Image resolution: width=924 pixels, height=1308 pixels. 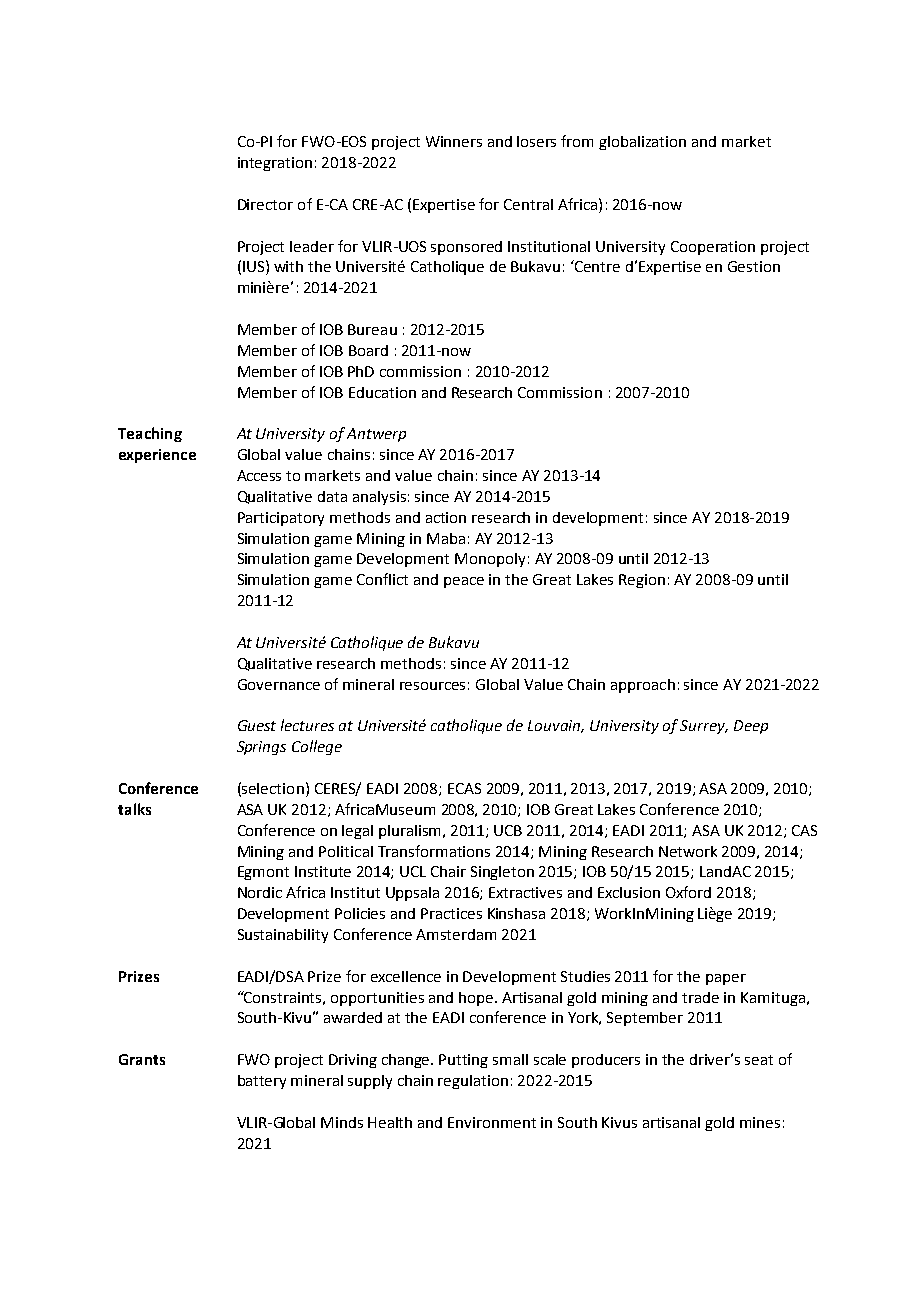 I want to click on Winners, so click(x=454, y=141).
